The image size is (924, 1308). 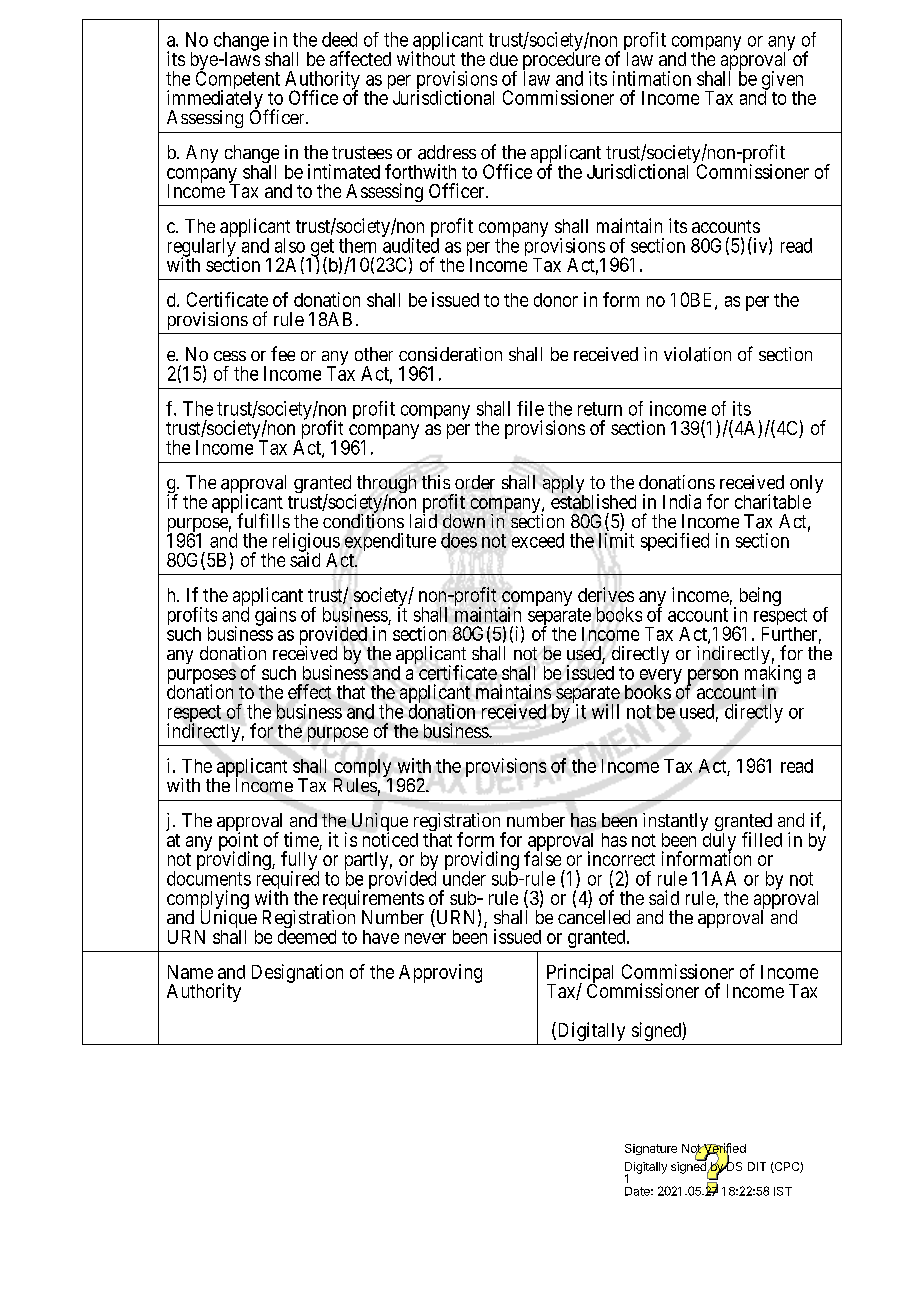 What do you see at coordinates (238, 81) in the screenshot?
I see `Competent` at bounding box center [238, 81].
